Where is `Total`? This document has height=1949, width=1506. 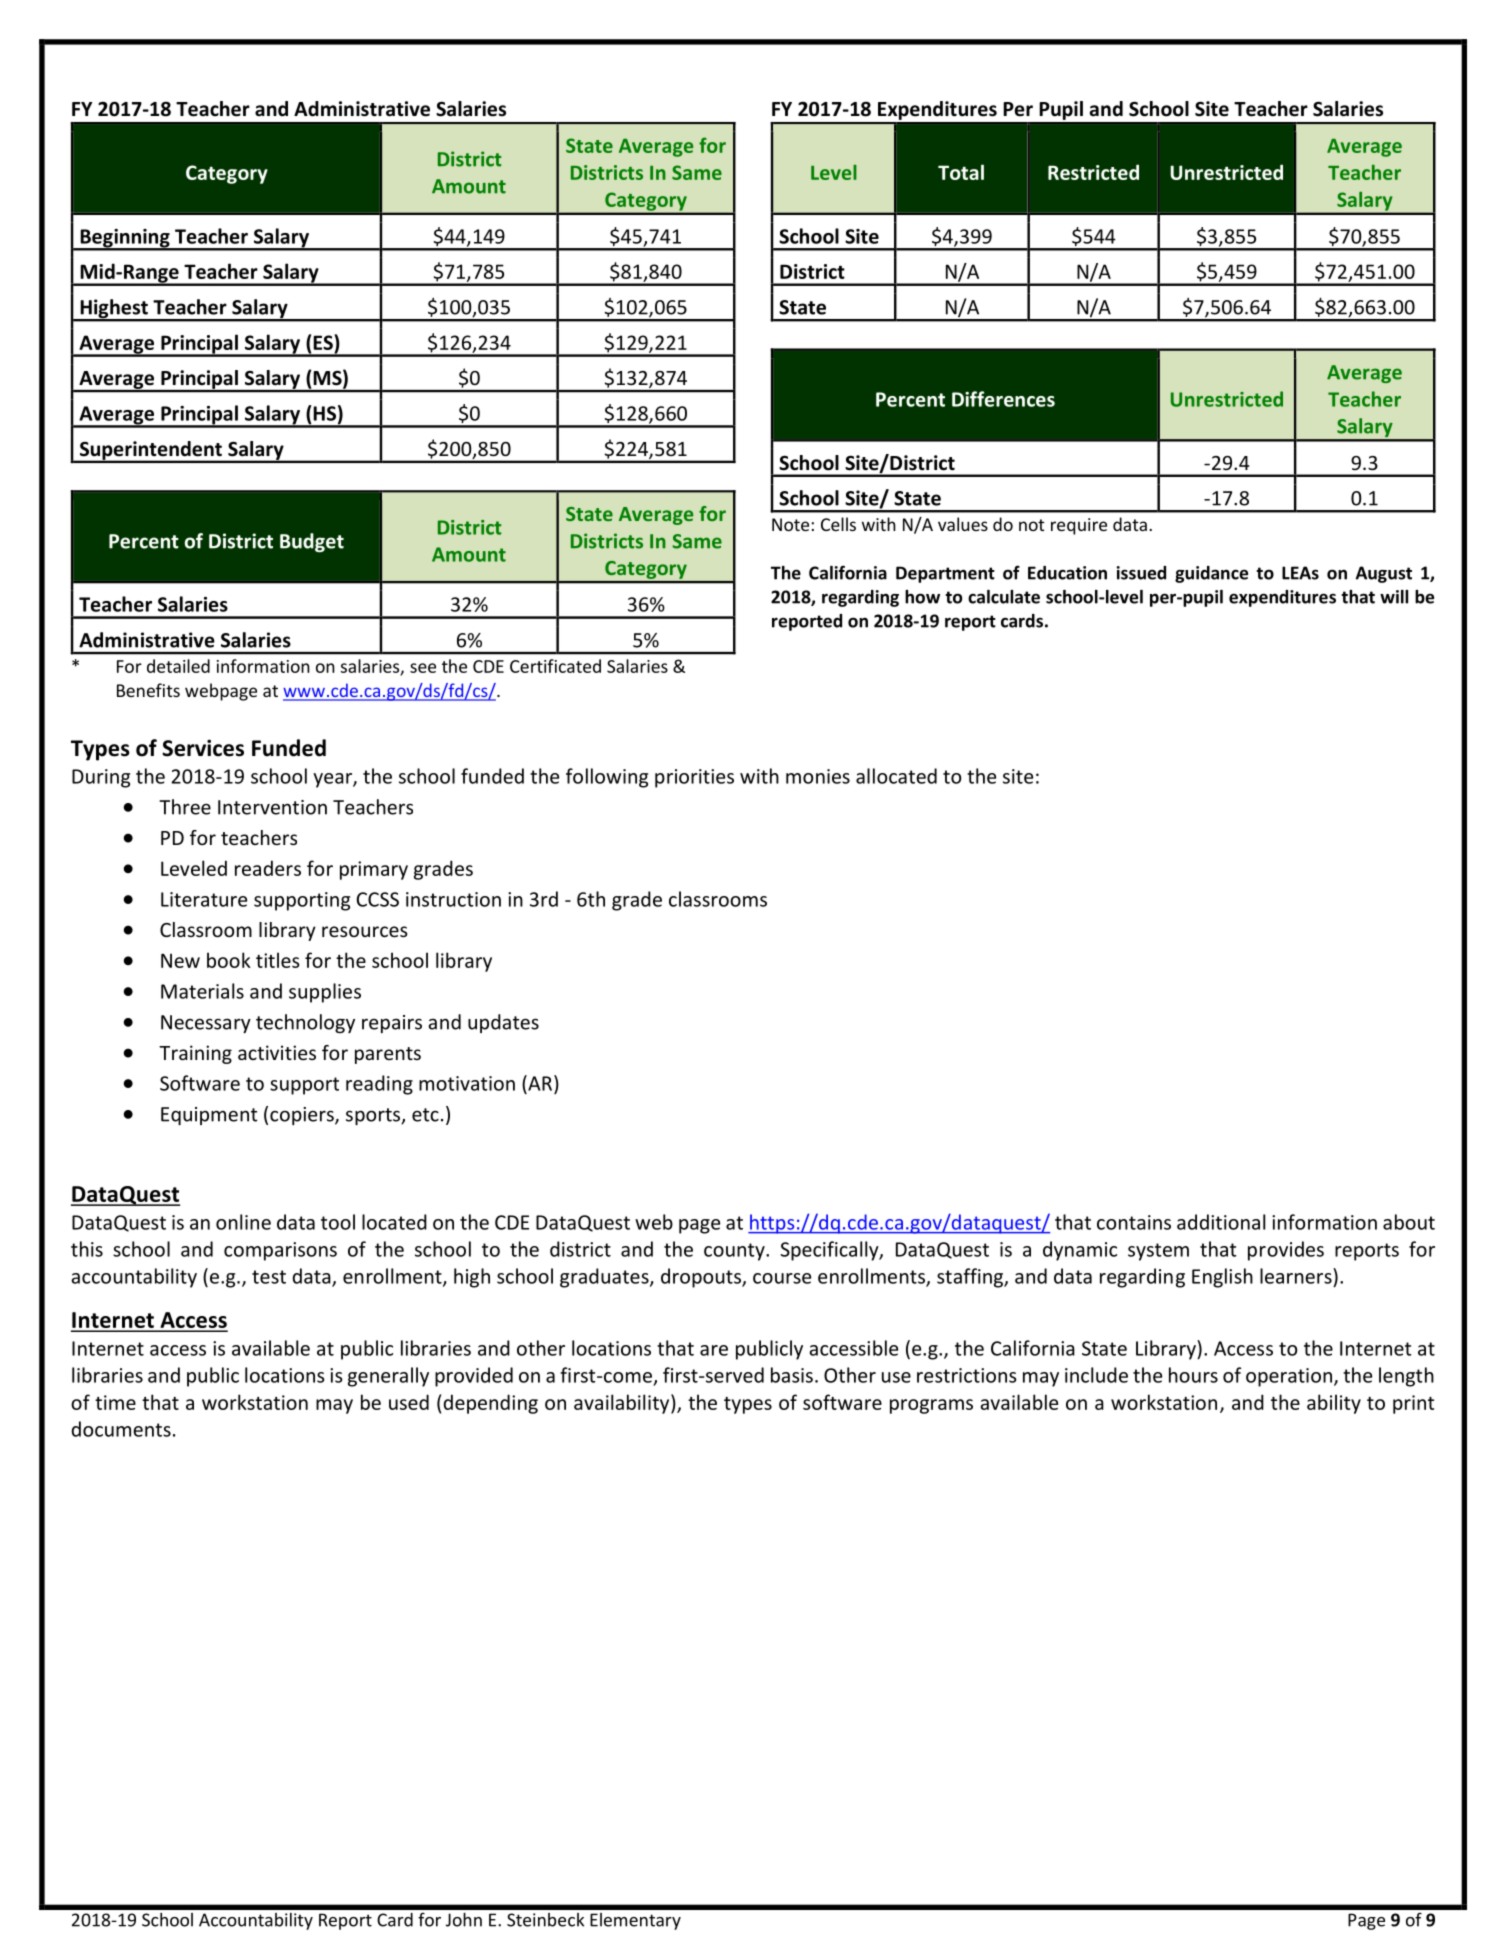
Total is located at coordinates (961, 172).
